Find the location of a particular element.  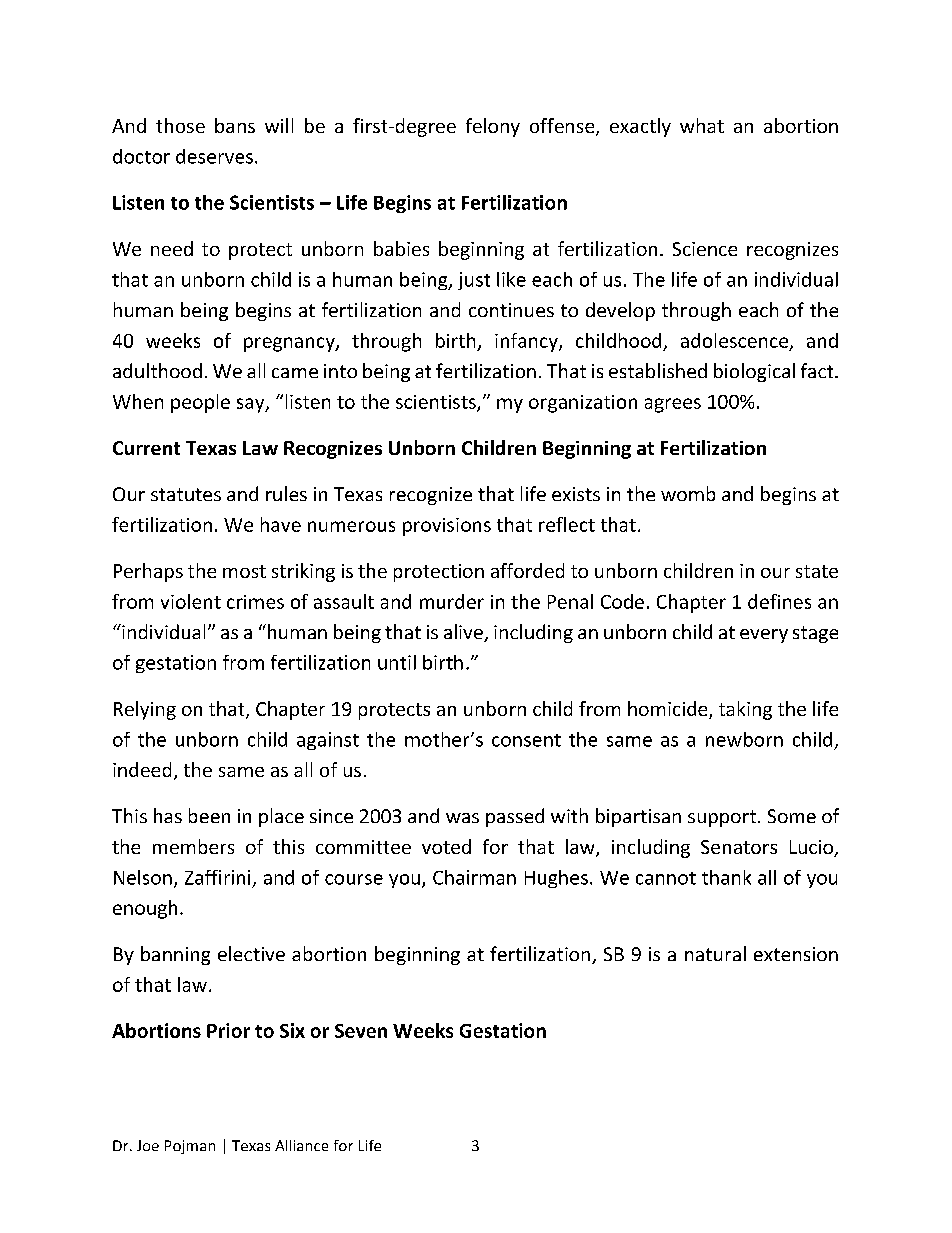

felony is located at coordinates (493, 127).
